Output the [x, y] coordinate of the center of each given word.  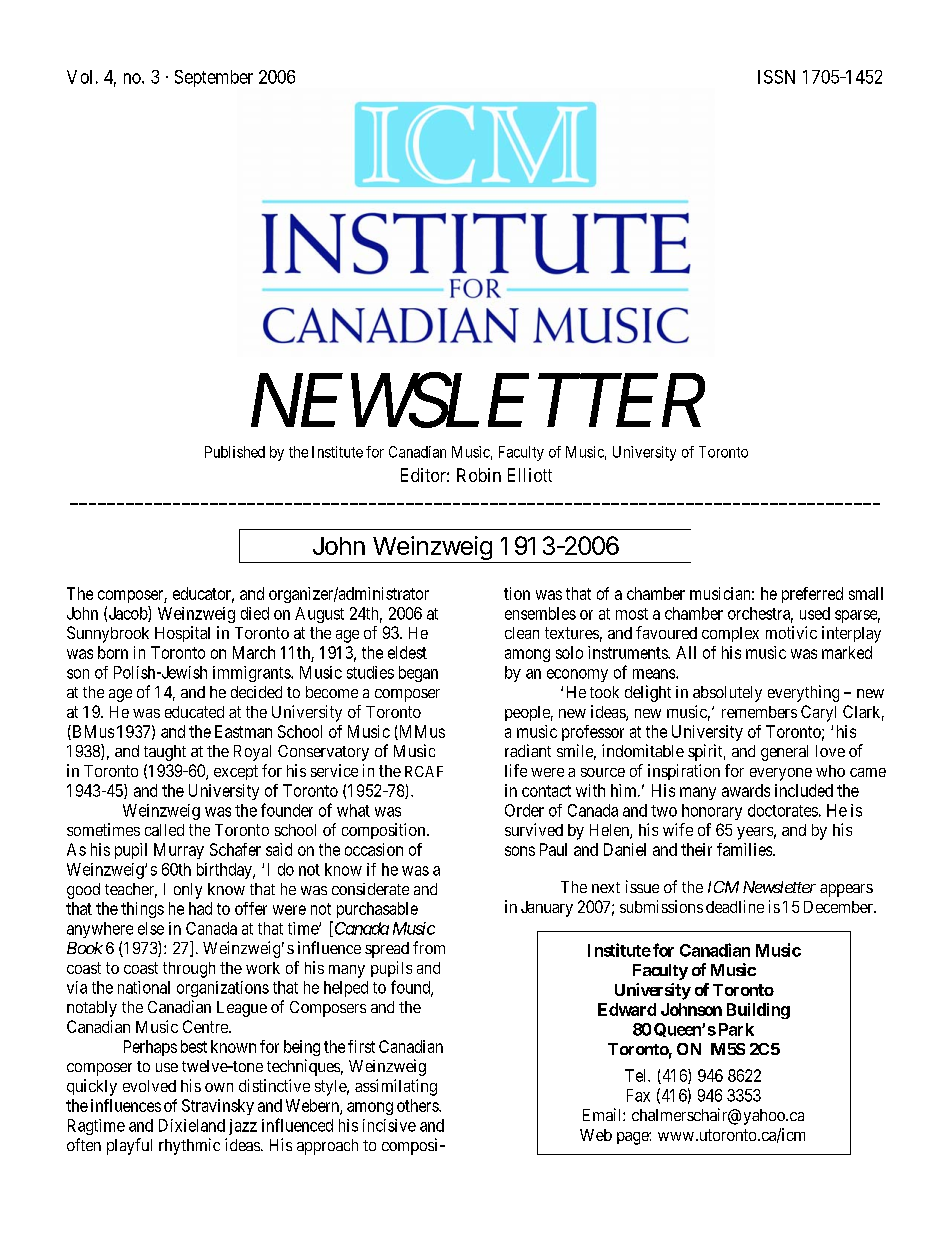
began [418, 674]
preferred [812, 595]
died [255, 613]
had [200, 908]
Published [235, 452]
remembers [759, 712]
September [214, 78]
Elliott [530, 475]
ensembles [540, 613]
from [429, 947]
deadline [735, 906]
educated [194, 712]
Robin [479, 475]
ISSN [776, 77]
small [866, 593]
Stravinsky [218, 1107]
